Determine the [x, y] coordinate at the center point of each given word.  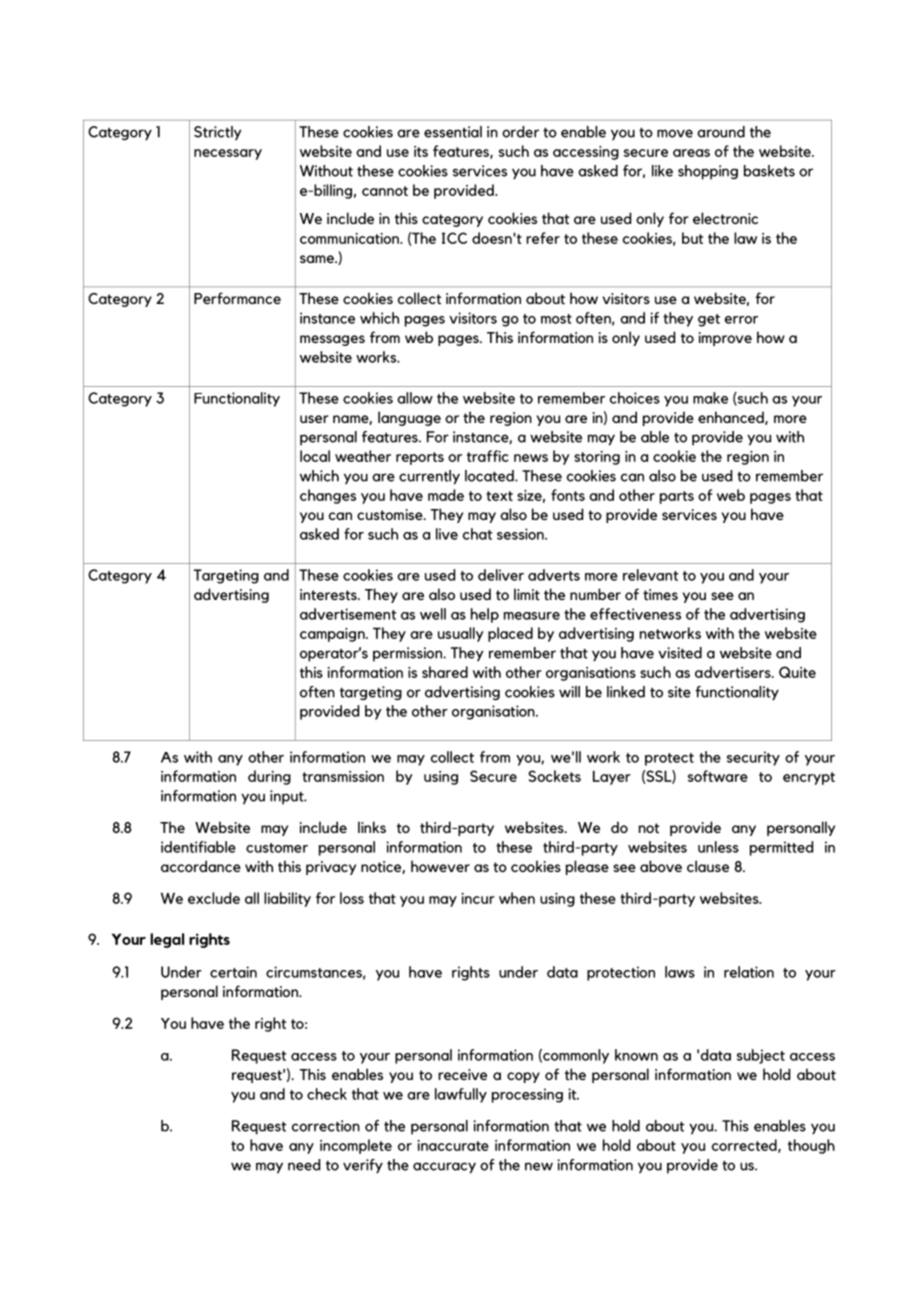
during [269, 777]
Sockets [554, 776]
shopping [708, 172]
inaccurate [453, 1145]
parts [677, 497]
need [304, 1165]
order [520, 132]
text [499, 496]
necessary [228, 154]
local [315, 456]
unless [718, 847]
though [811, 1146]
